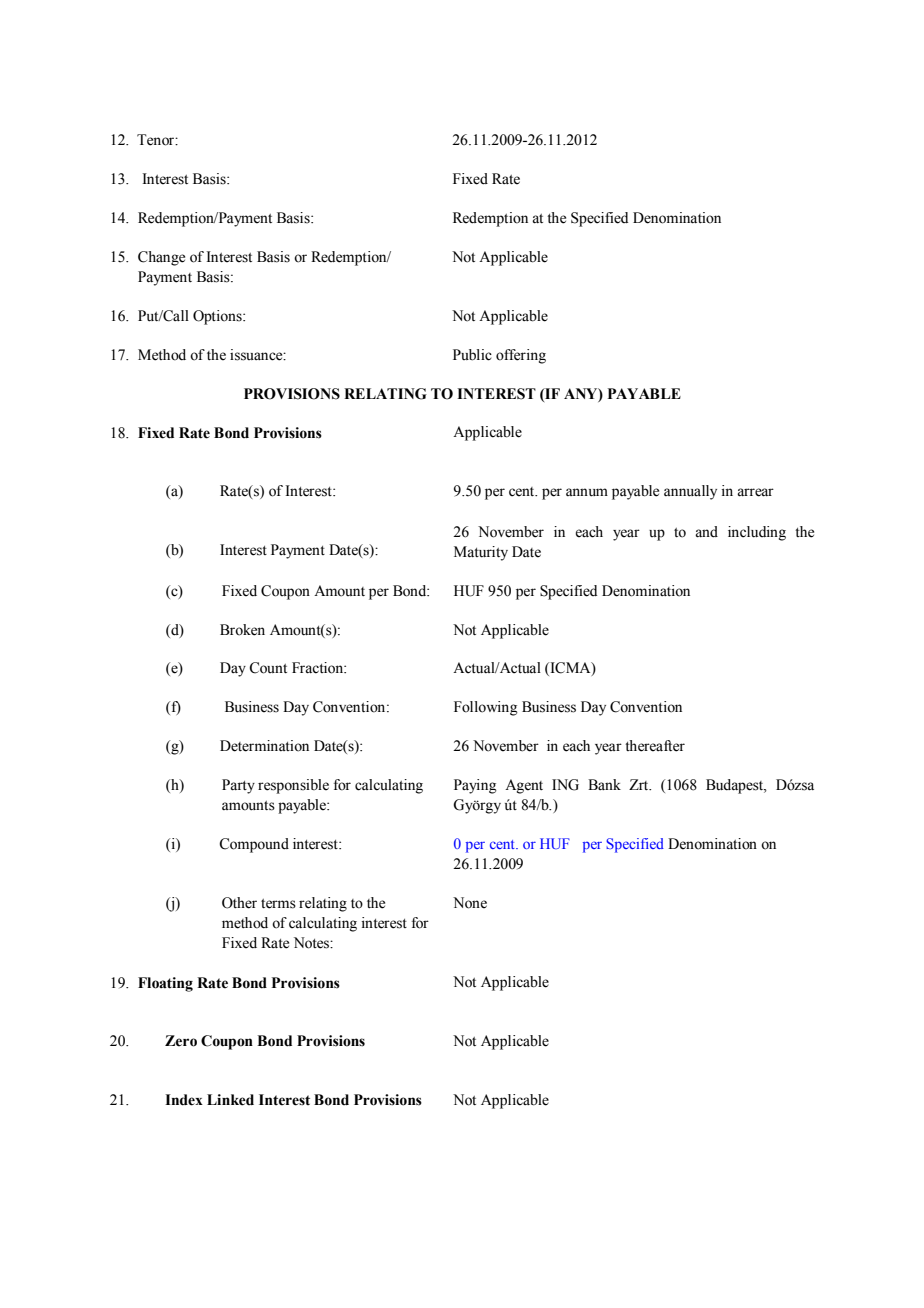 The height and width of the image is (1308, 924). I want to click on Linked, so click(230, 1100).
